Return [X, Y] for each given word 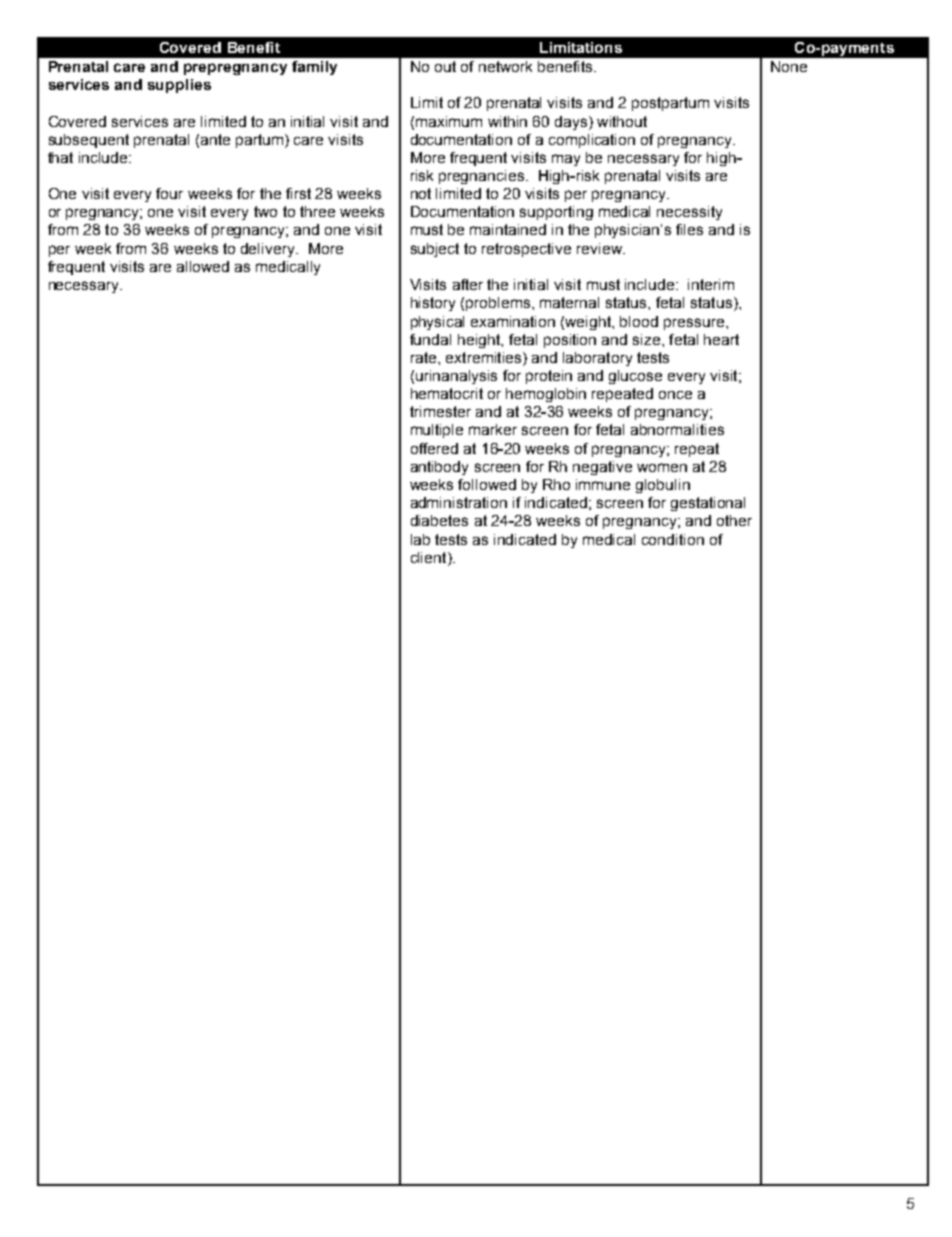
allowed [203, 266]
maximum [449, 121]
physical [437, 323]
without [622, 121]
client [430, 557]
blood [639, 321]
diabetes [439, 520]
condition [673, 539]
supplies [179, 86]
